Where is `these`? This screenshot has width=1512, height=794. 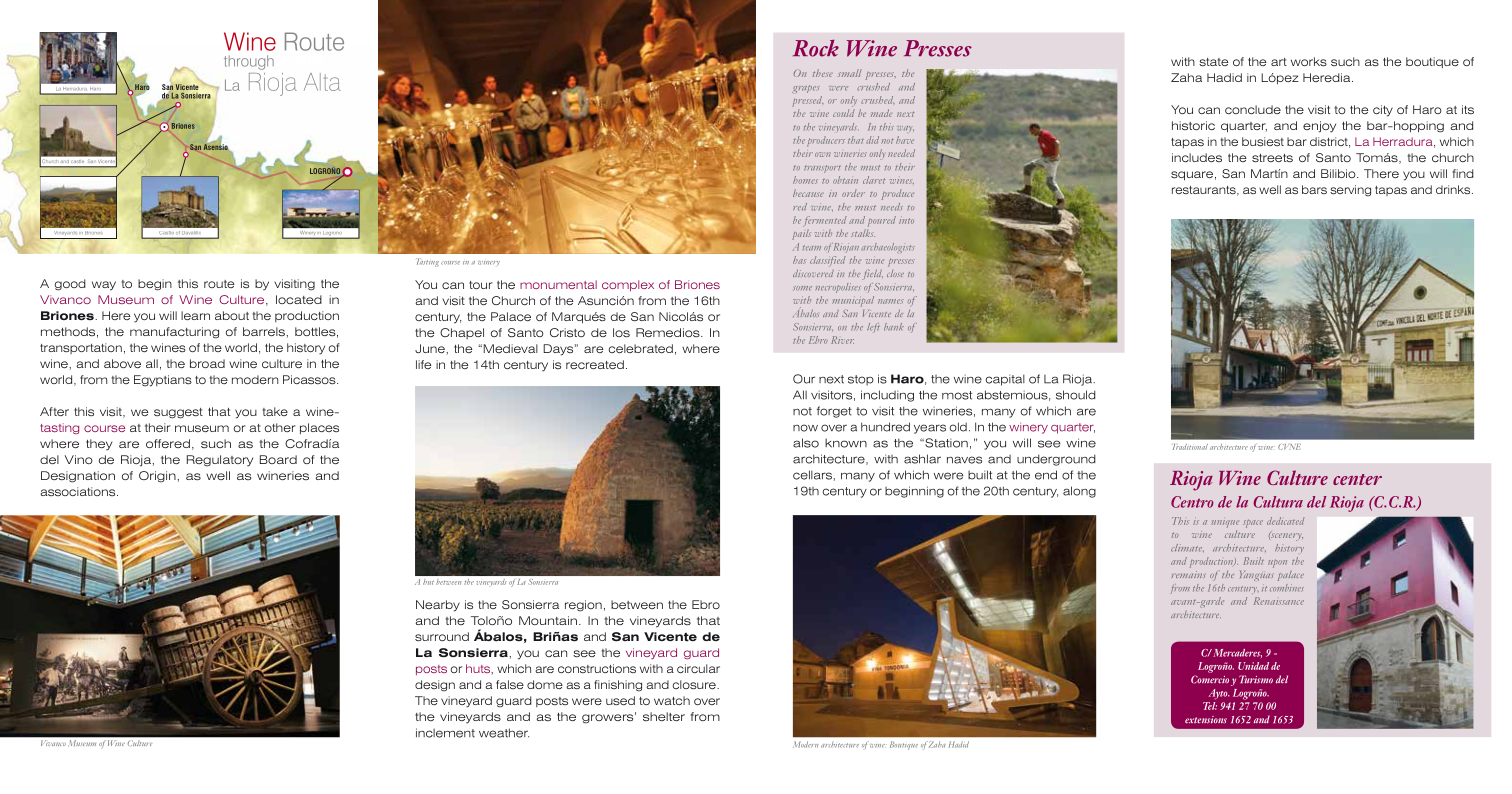 these is located at coordinates (823, 73).
